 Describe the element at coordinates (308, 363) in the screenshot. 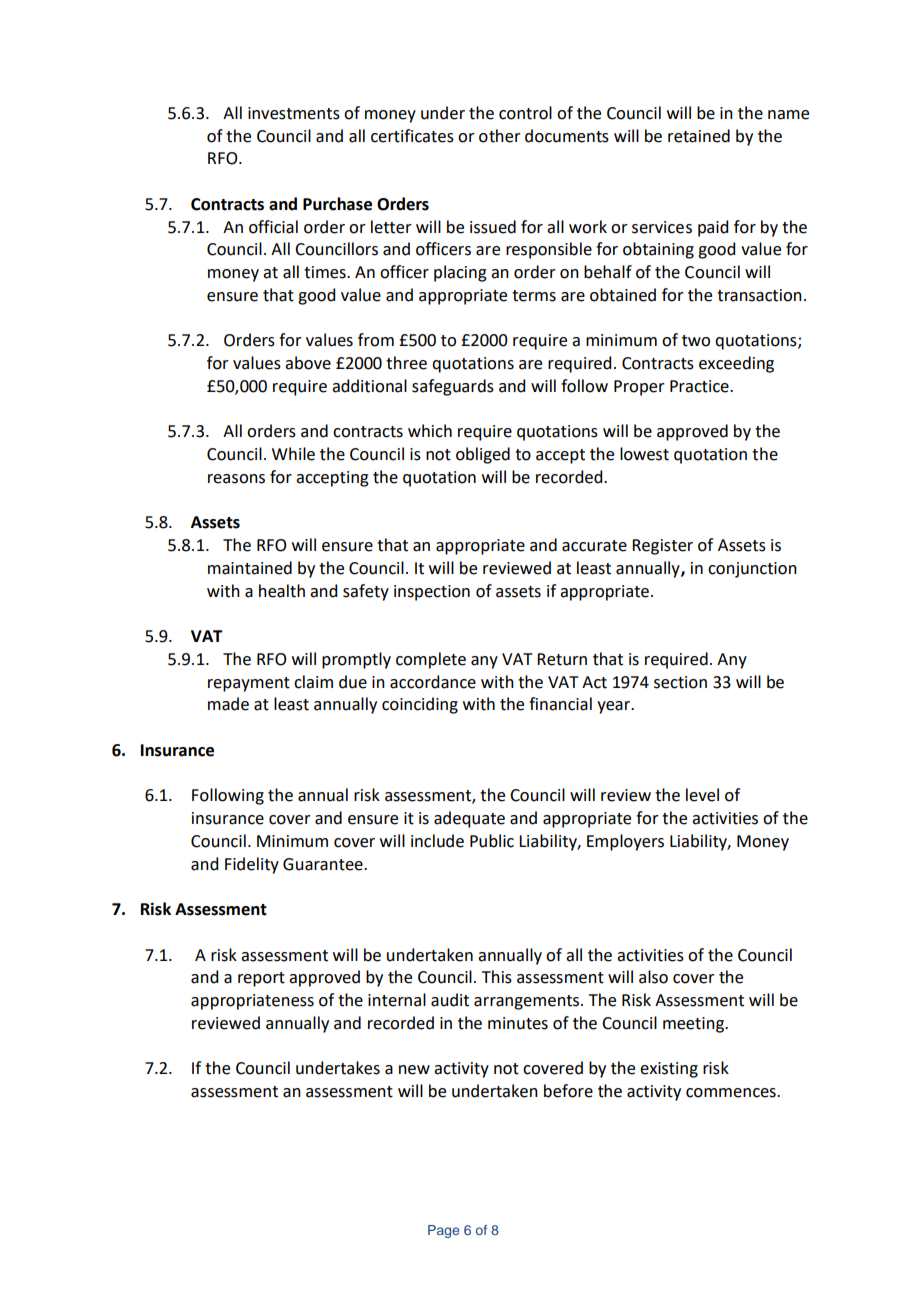

I see `above` at that location.
